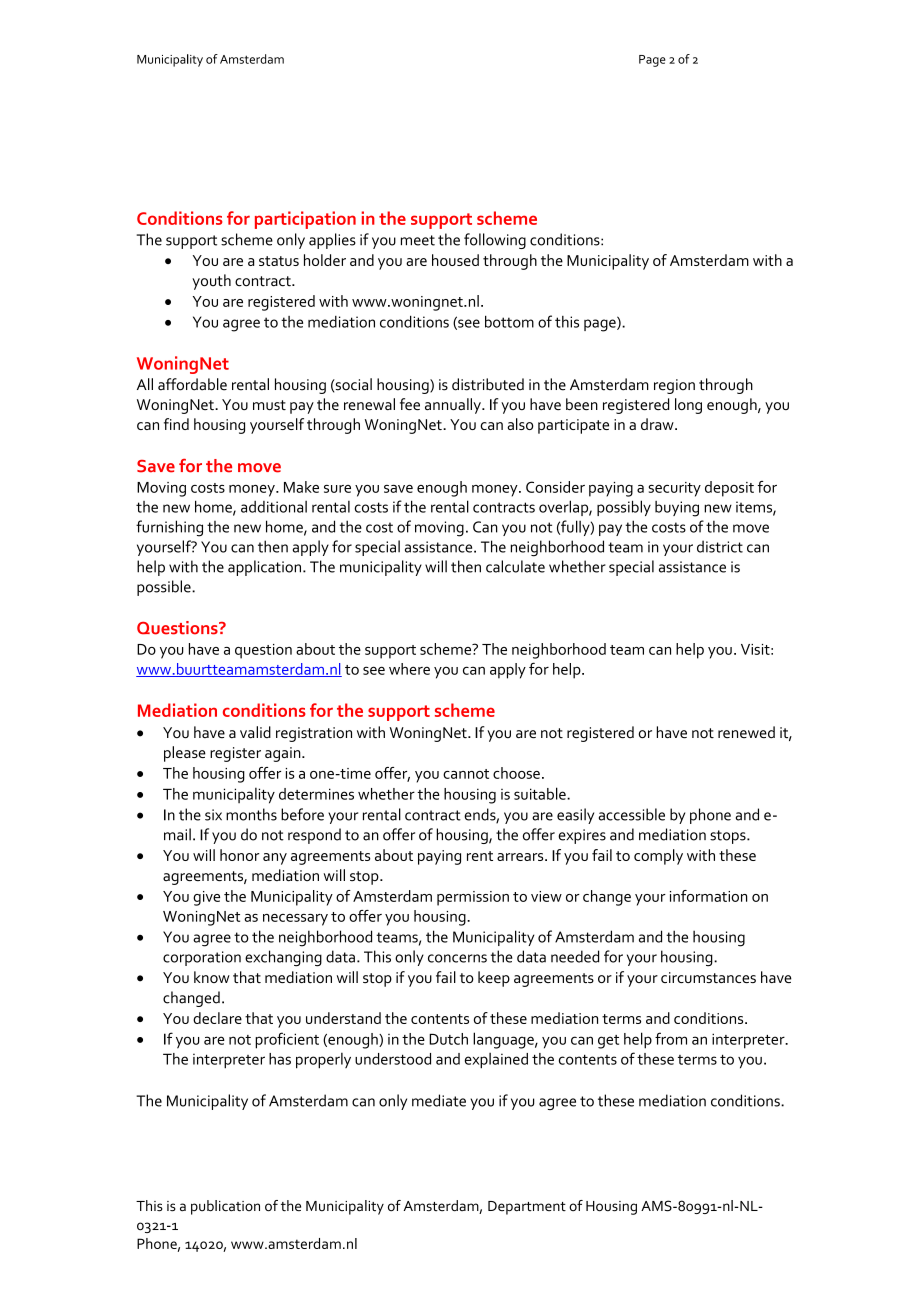 The image size is (924, 1308). Describe the element at coordinates (225, 1207) in the screenshot. I see `publication` at that location.
